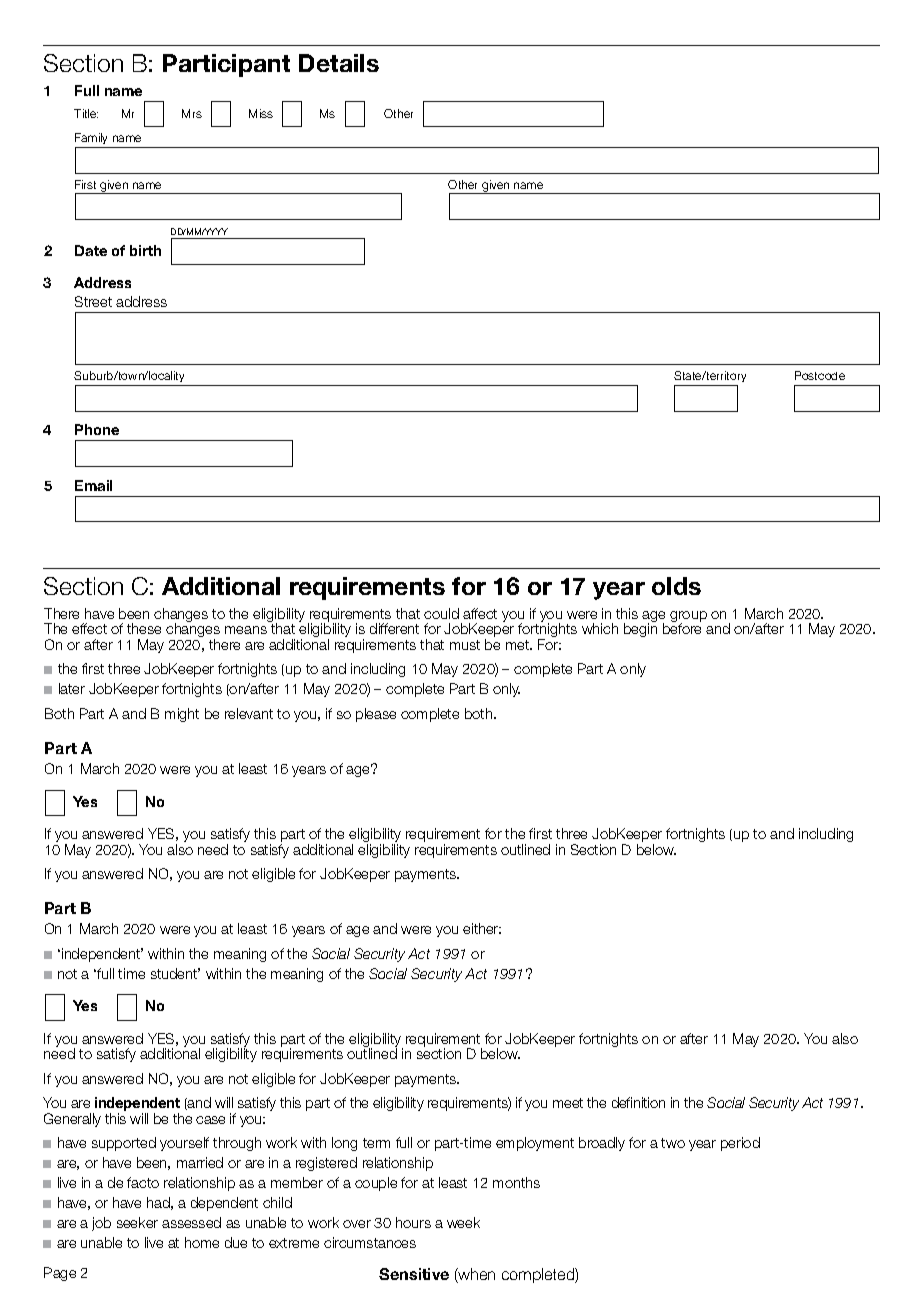 The height and width of the screenshot is (1308, 924). What do you see at coordinates (210, 1120) in the screenshot?
I see `case` at bounding box center [210, 1120].
